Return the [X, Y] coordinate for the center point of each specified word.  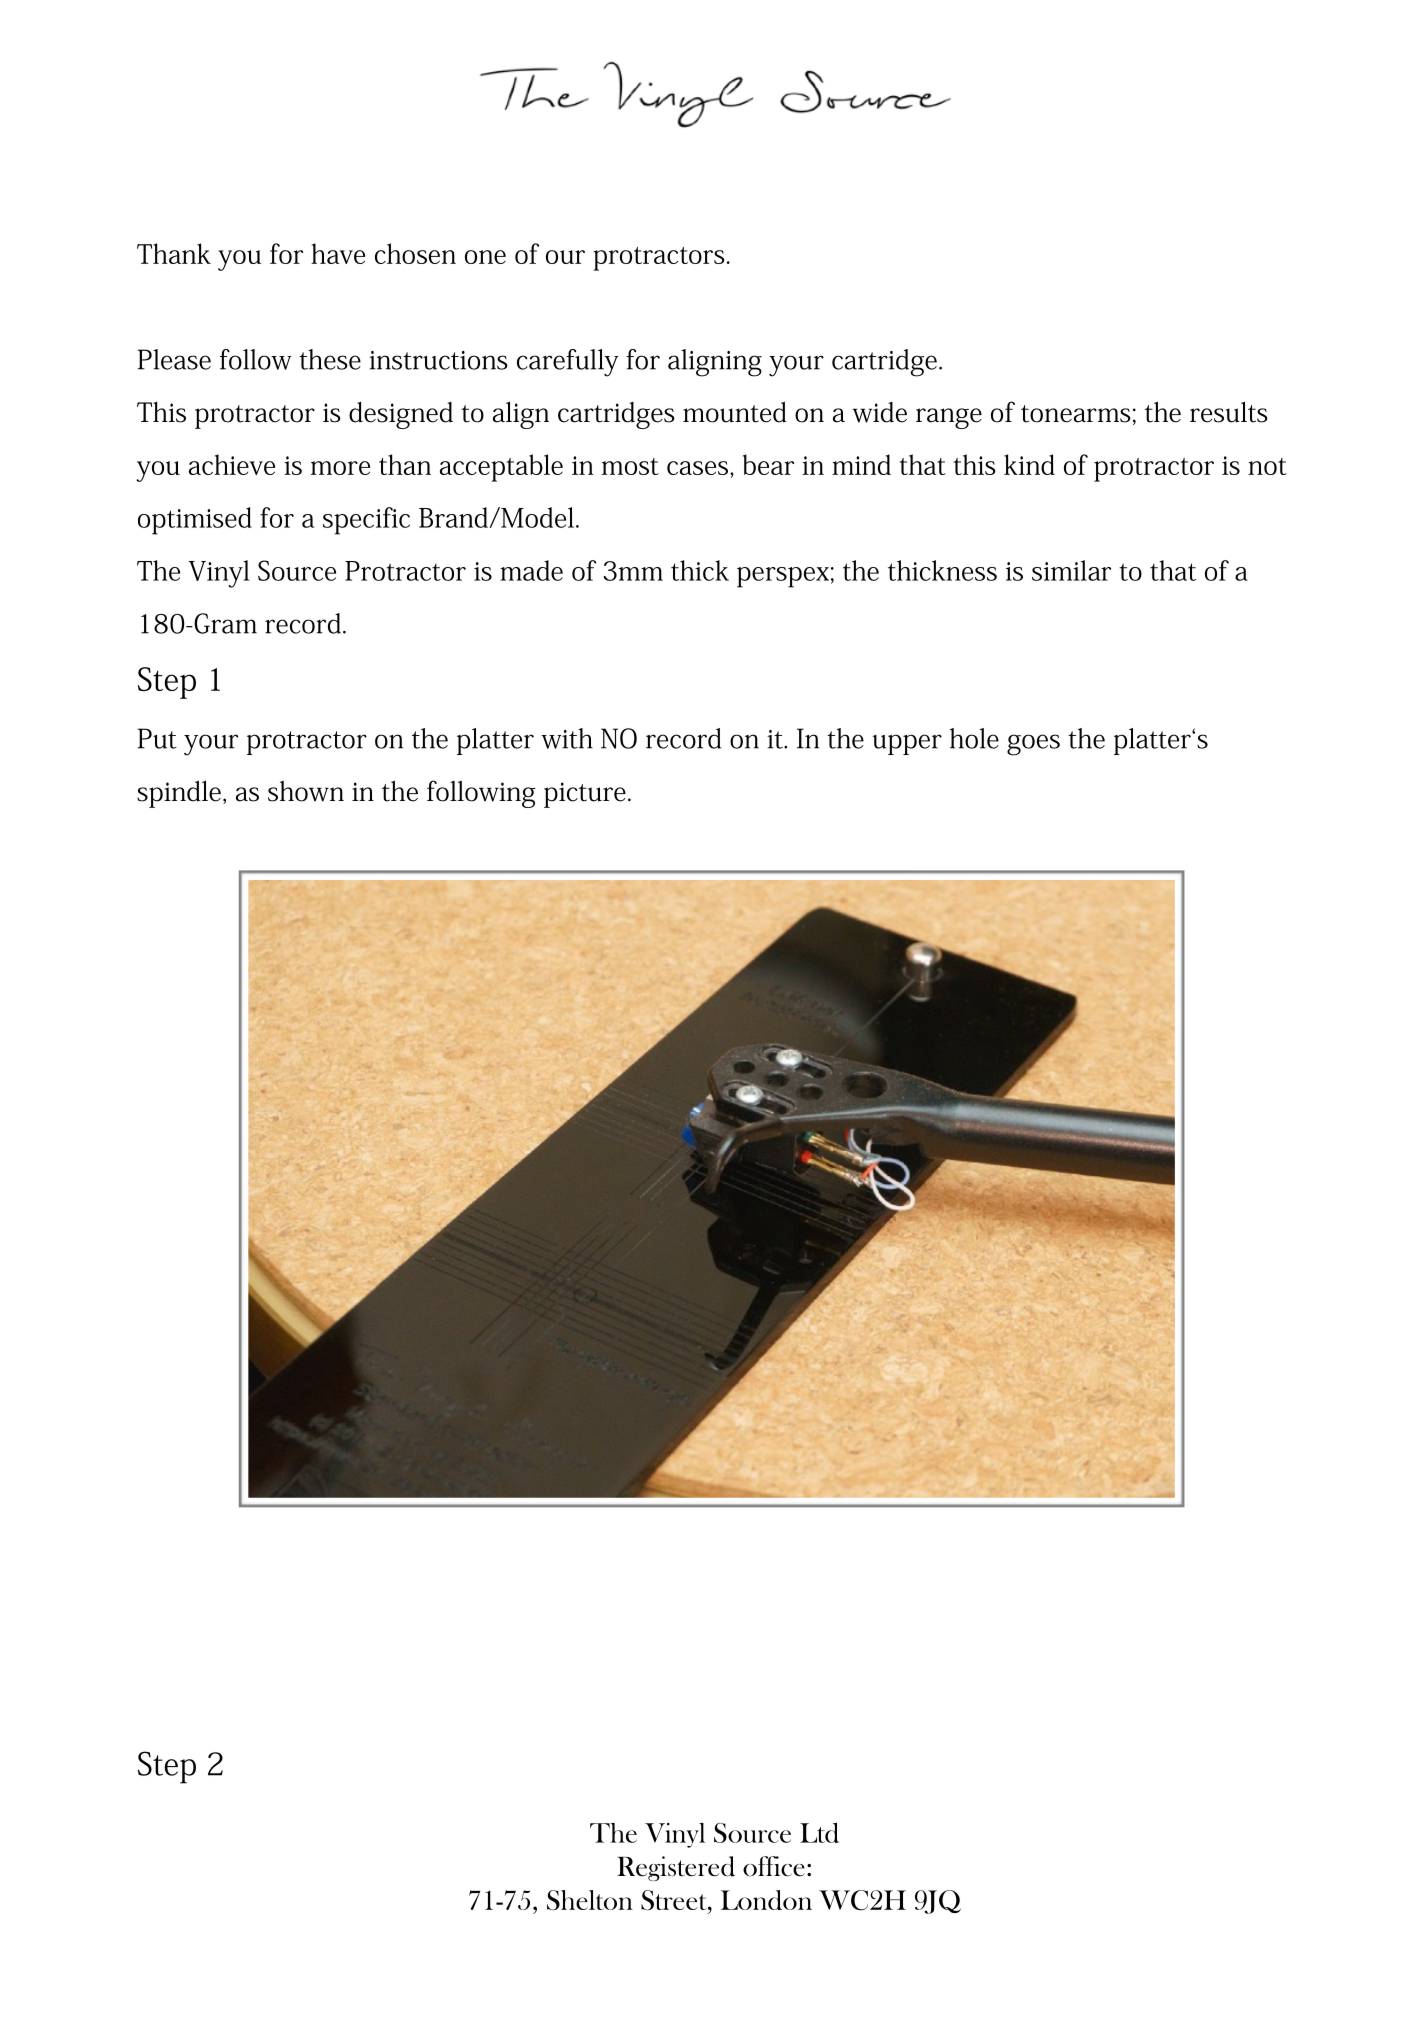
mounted [735, 412]
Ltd [819, 1833]
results [1229, 412]
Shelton [590, 1900]
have [338, 253]
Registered [676, 1868]
